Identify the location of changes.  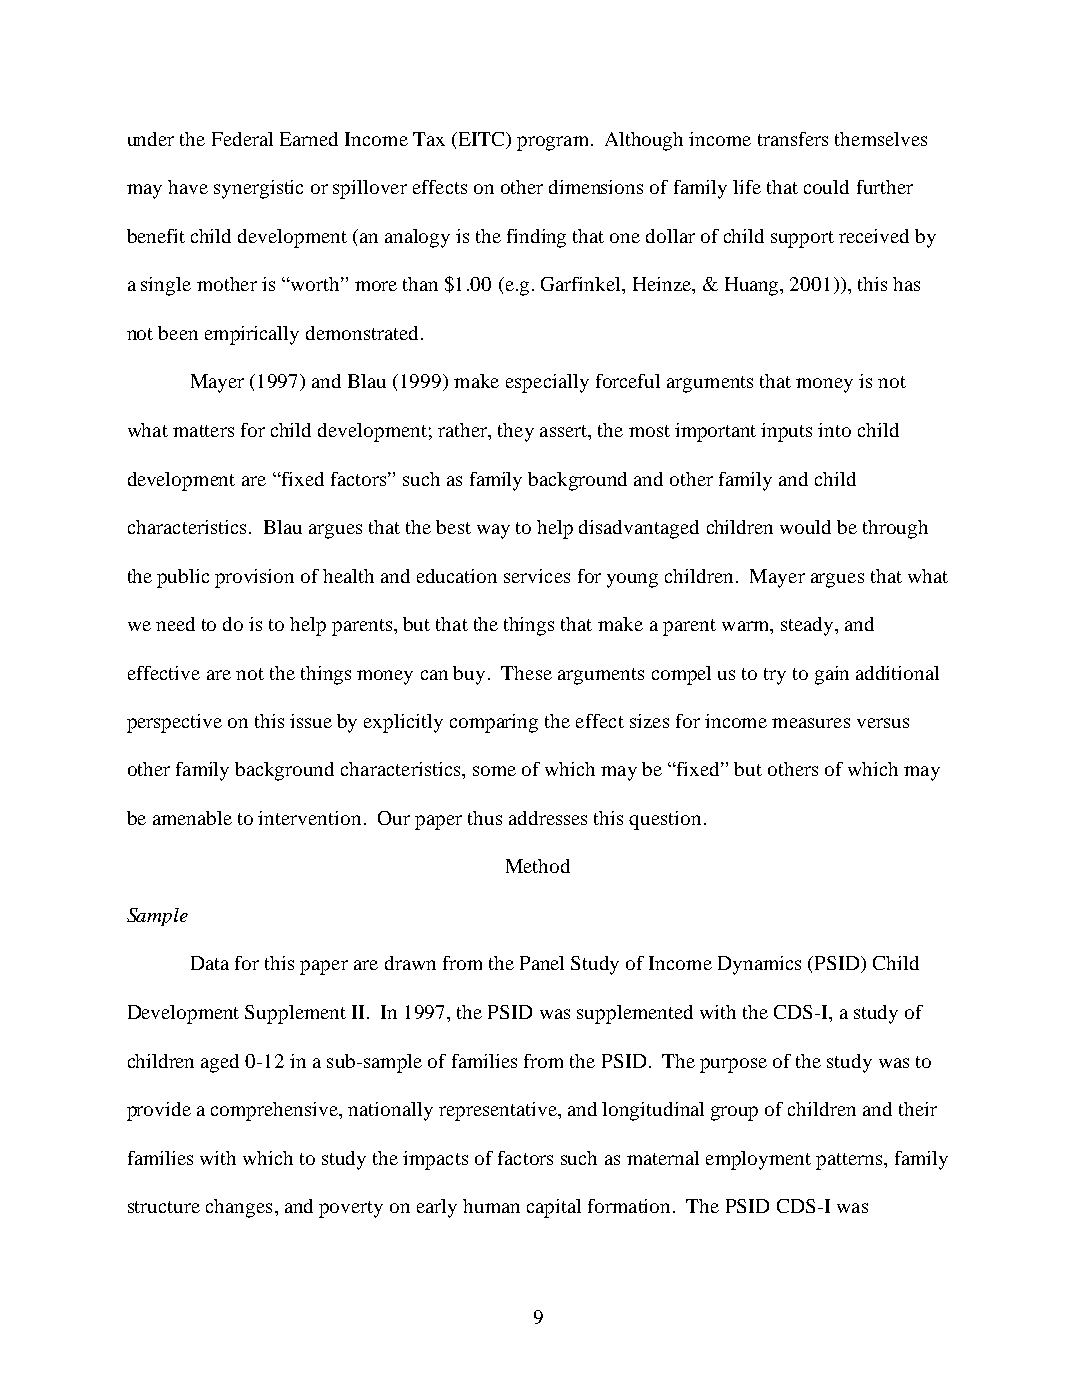
(239, 1208).
